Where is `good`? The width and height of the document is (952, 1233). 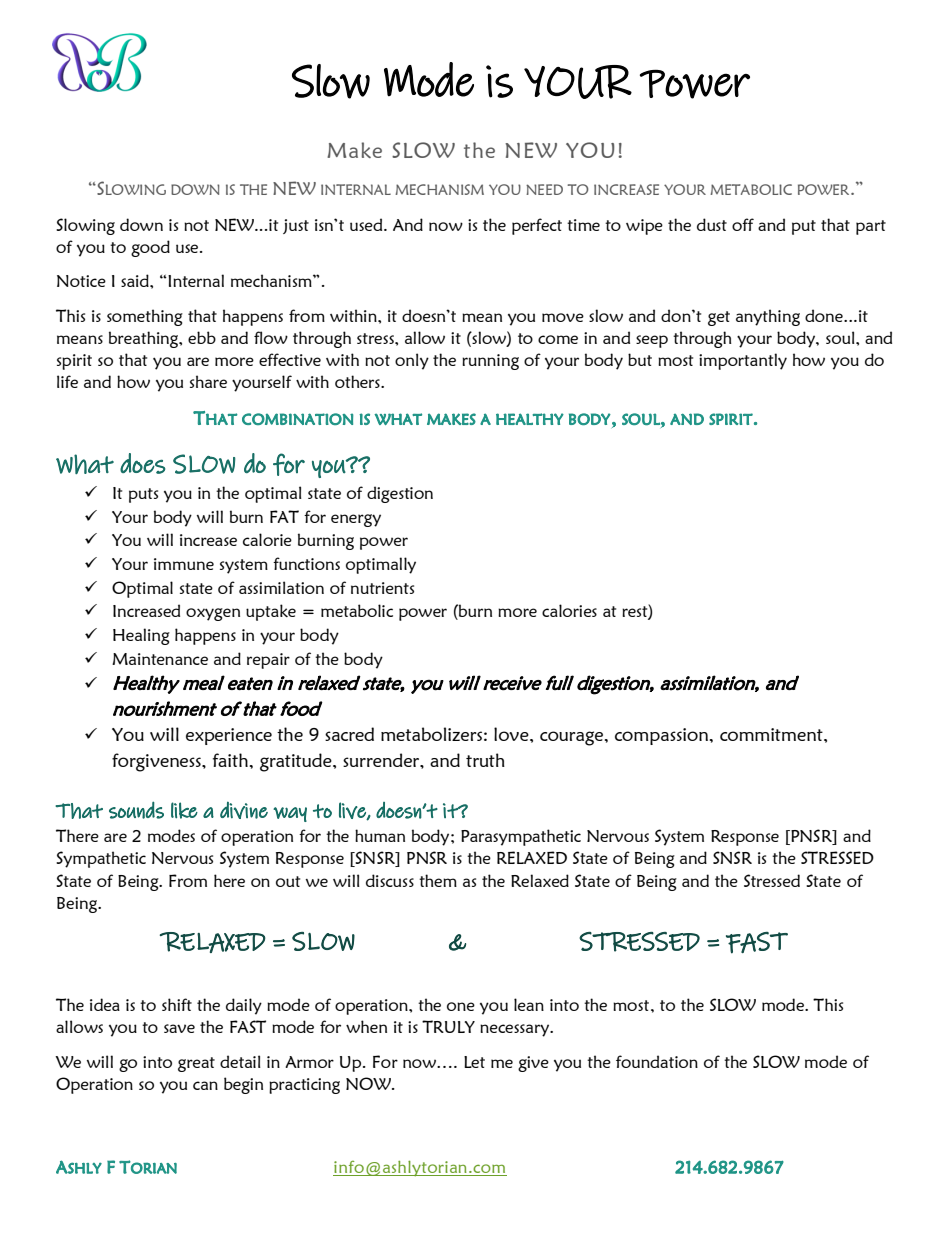
good is located at coordinates (150, 248).
